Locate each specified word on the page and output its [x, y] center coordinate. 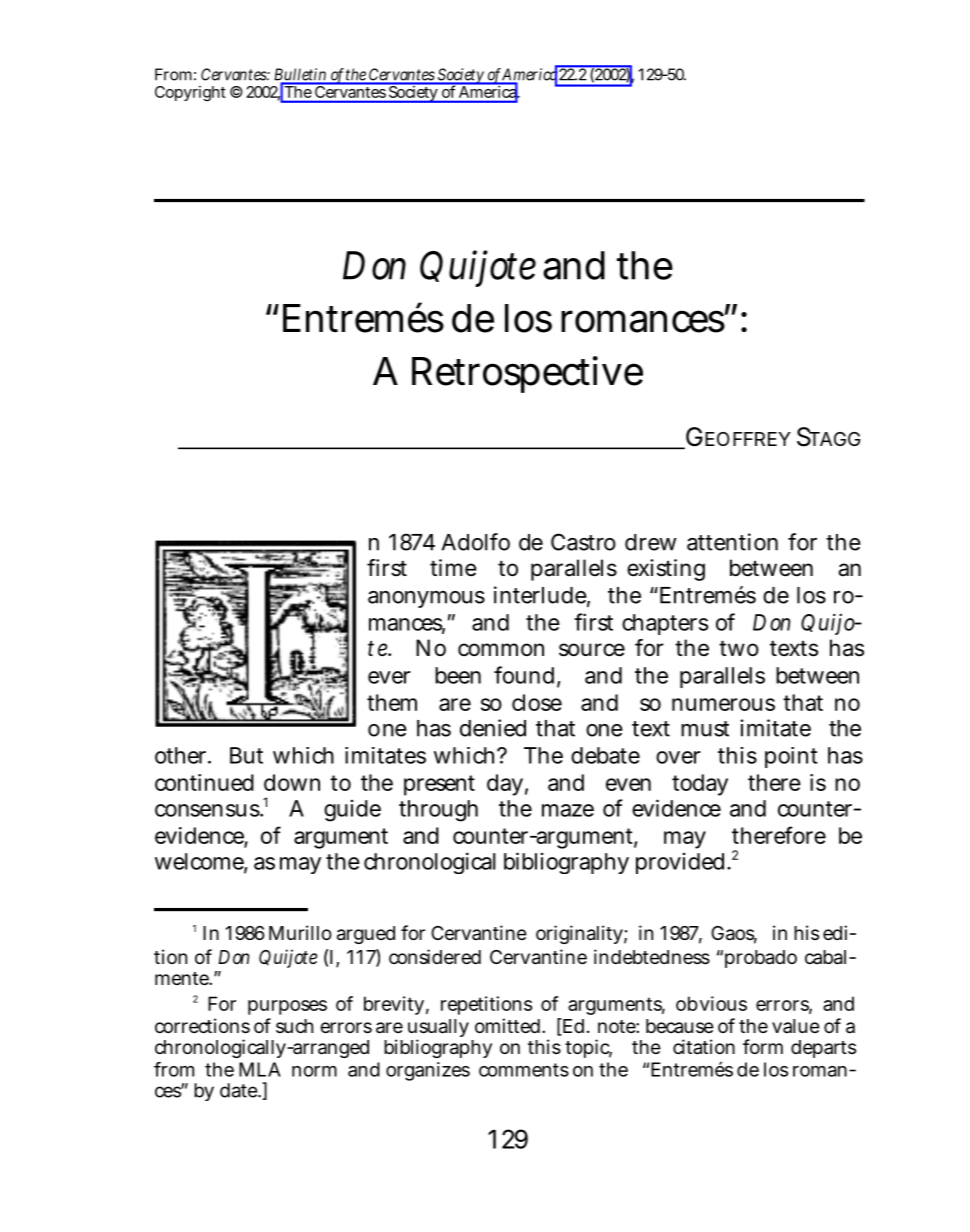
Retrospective [527, 374]
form [763, 1046]
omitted [509, 1025]
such [294, 1026]
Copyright [190, 93]
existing [666, 570]
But [246, 755]
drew [651, 542]
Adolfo [476, 542]
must [705, 729]
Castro [583, 542]
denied [493, 728]
